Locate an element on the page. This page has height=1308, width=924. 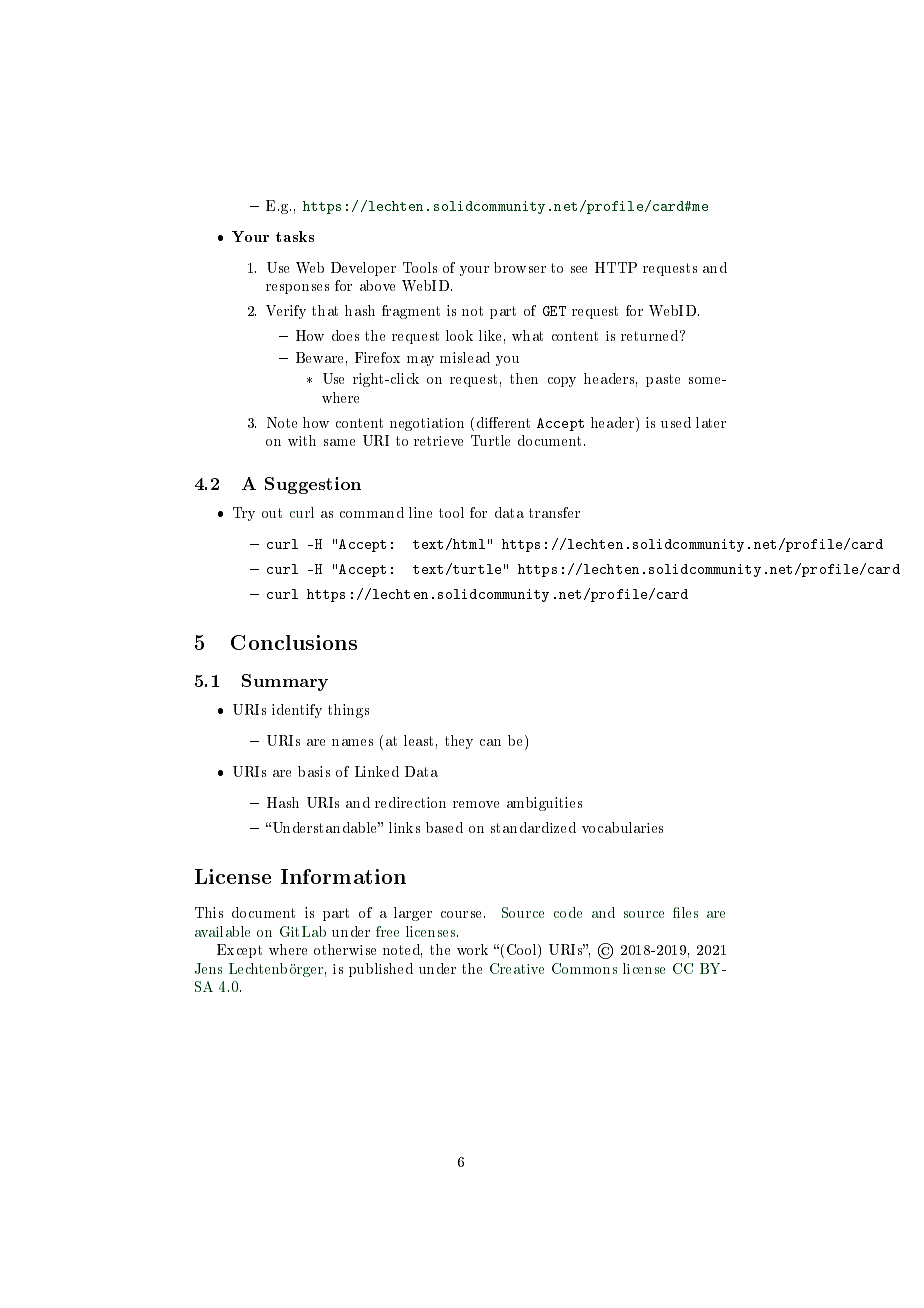
browser is located at coordinates (520, 267).
